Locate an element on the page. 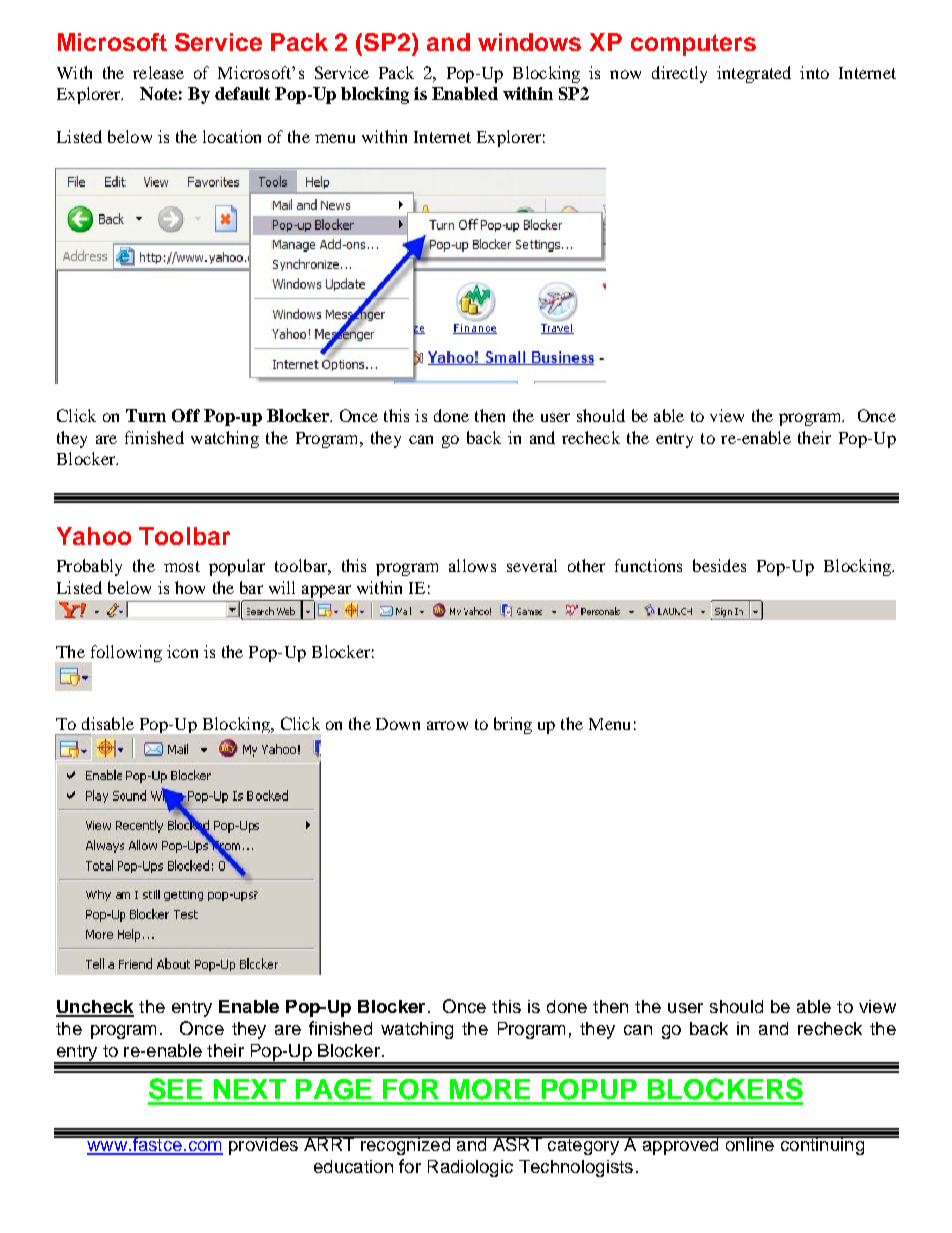 This image has width=952, height=1233. bring is located at coordinates (513, 725).
